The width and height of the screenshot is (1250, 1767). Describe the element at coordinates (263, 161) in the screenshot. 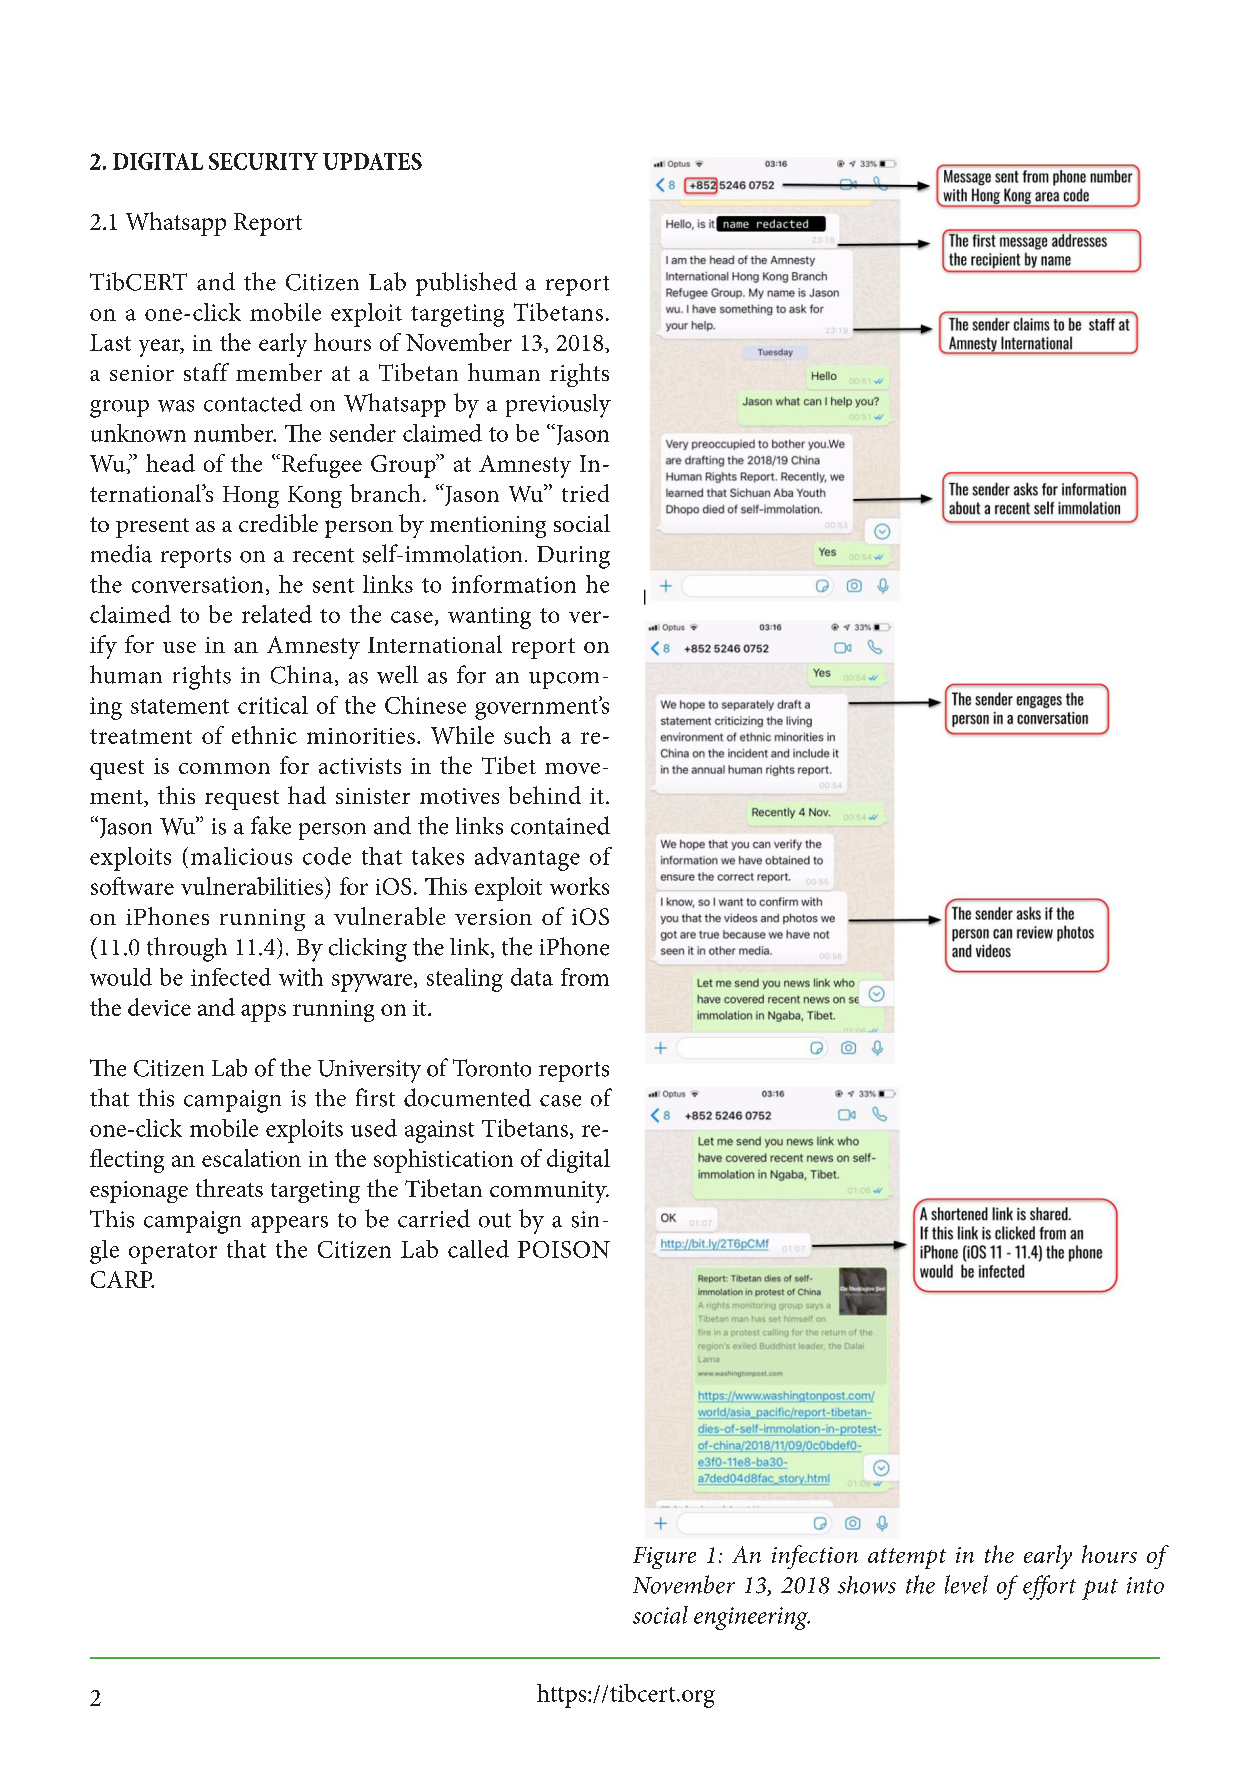

I see `SECURITY` at that location.
